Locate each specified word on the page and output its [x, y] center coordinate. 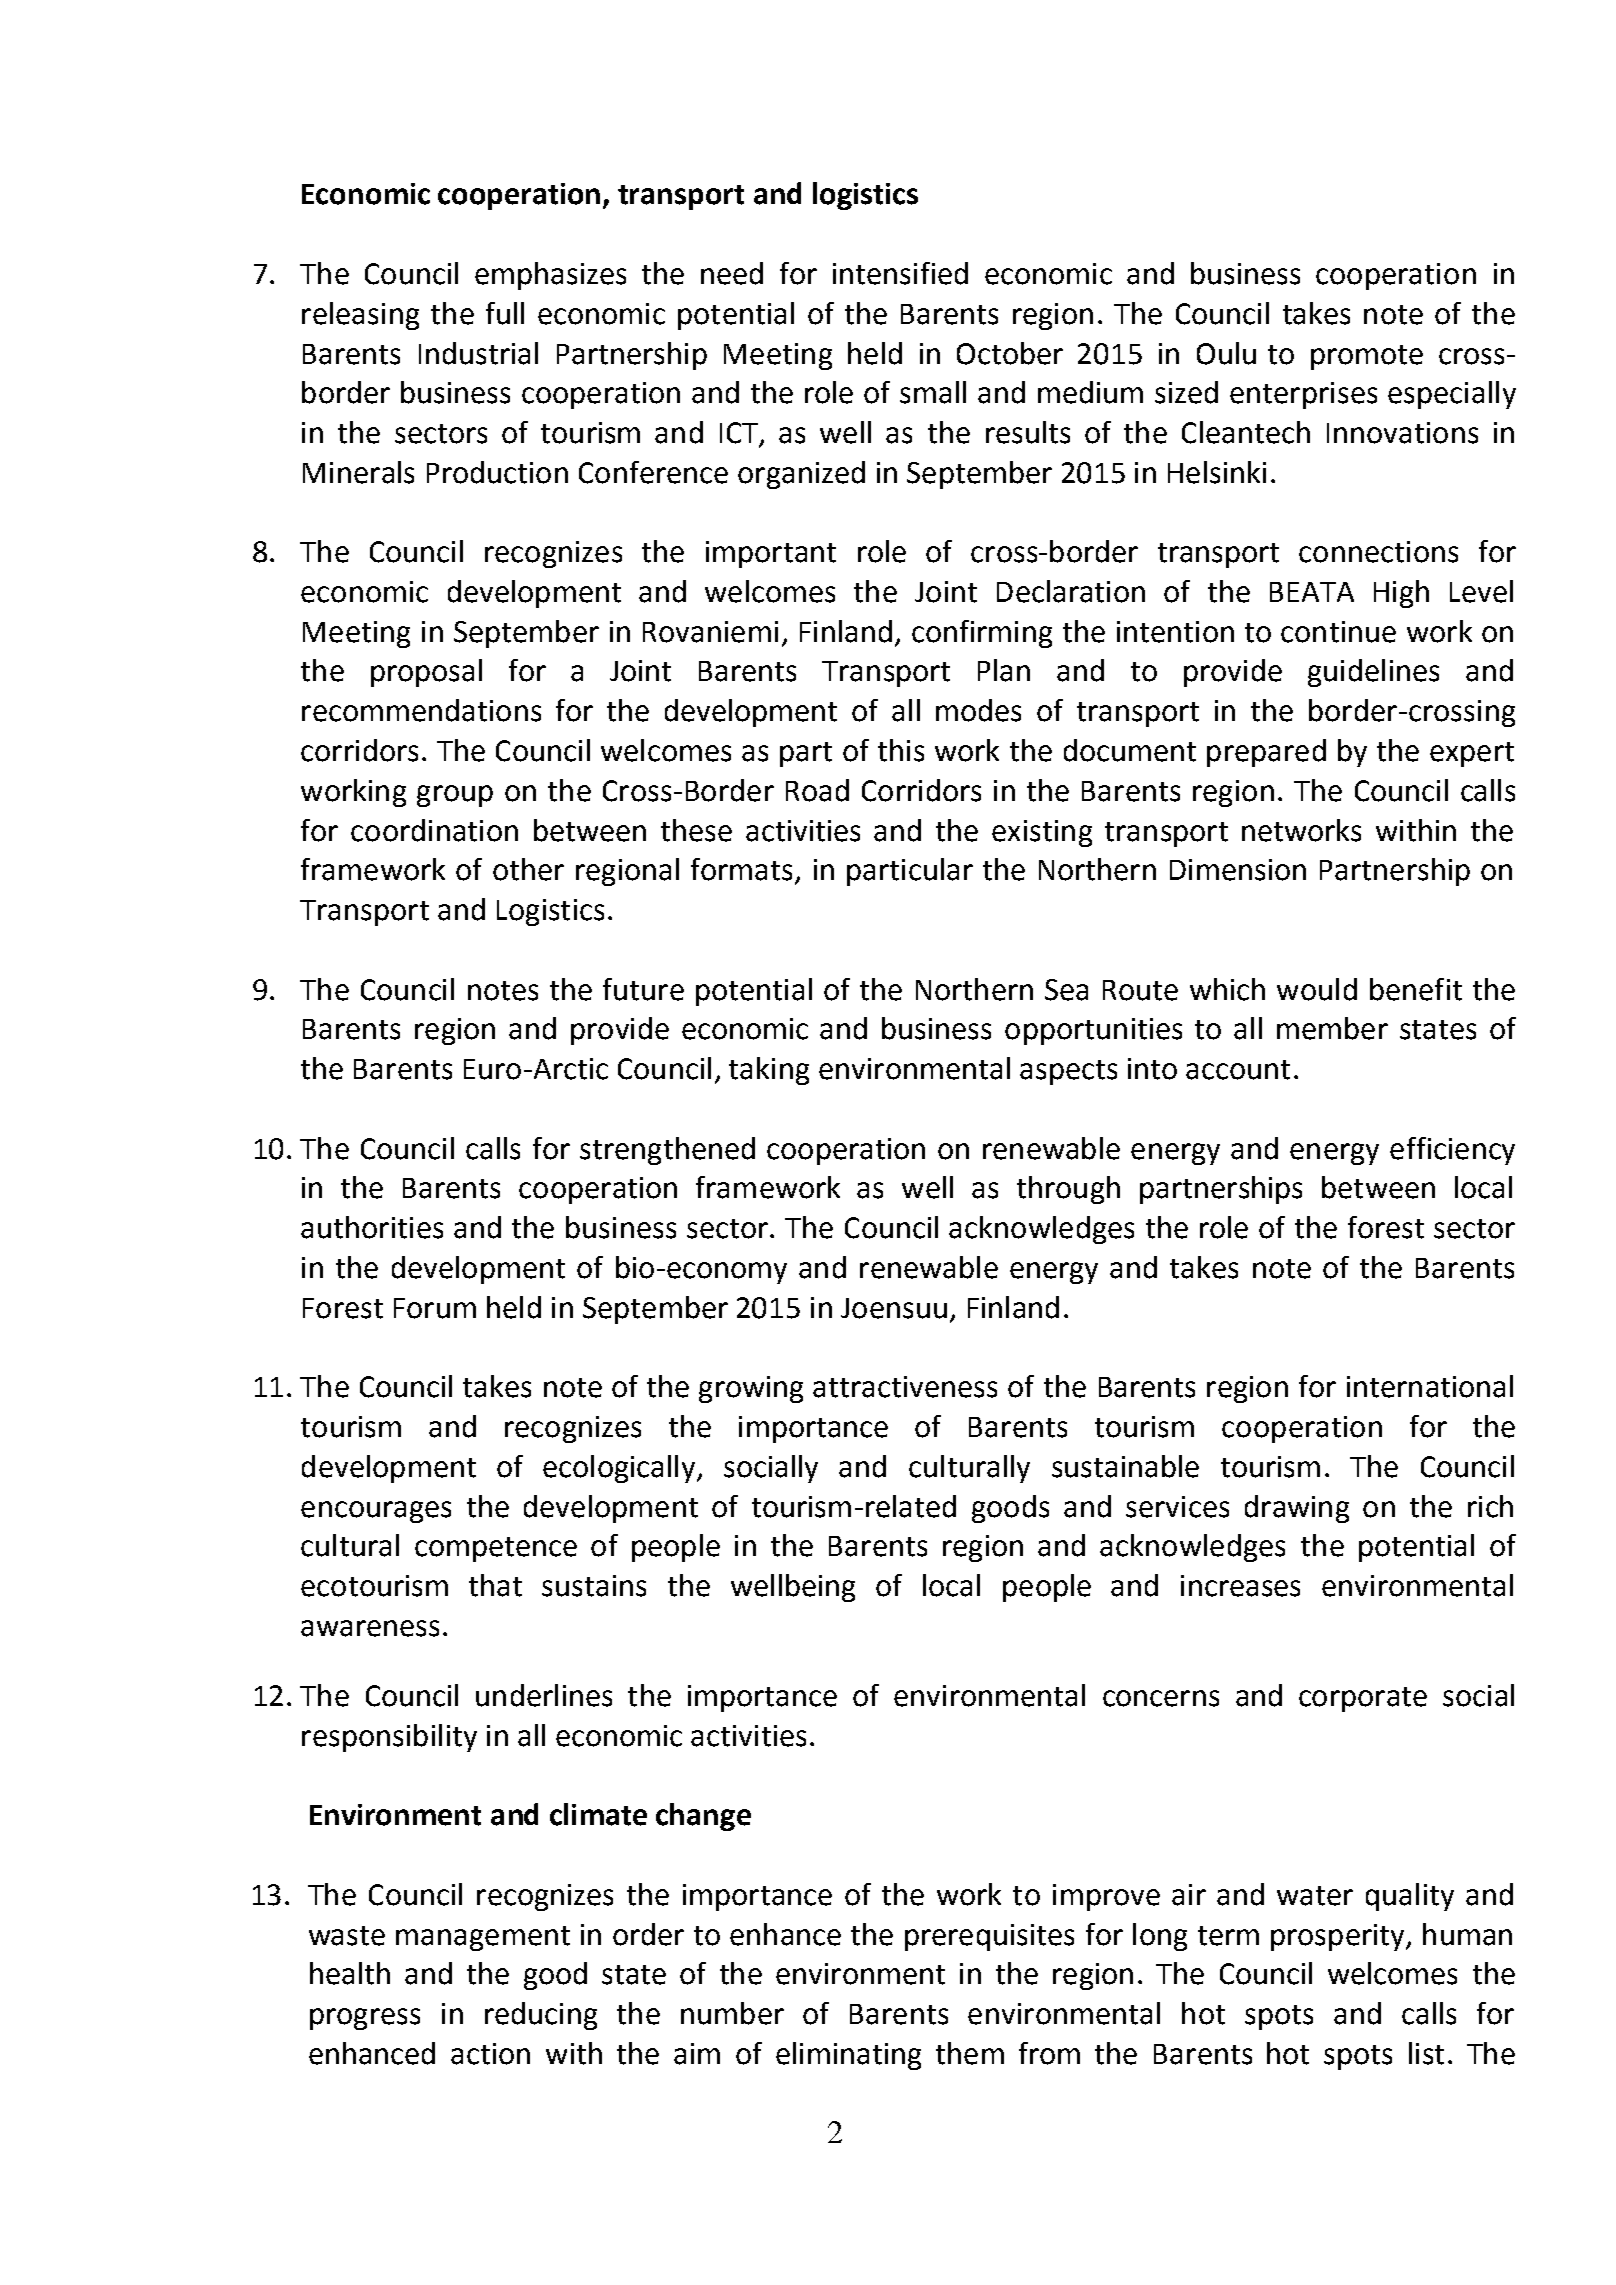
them [970, 2053]
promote [1367, 357]
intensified [900, 273]
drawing [1297, 1509]
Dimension [1238, 870]
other [528, 869]
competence [496, 1549]
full [505, 313]
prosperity [1339, 1937]
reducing [541, 2016]
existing [1042, 833]
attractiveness [905, 1387]
